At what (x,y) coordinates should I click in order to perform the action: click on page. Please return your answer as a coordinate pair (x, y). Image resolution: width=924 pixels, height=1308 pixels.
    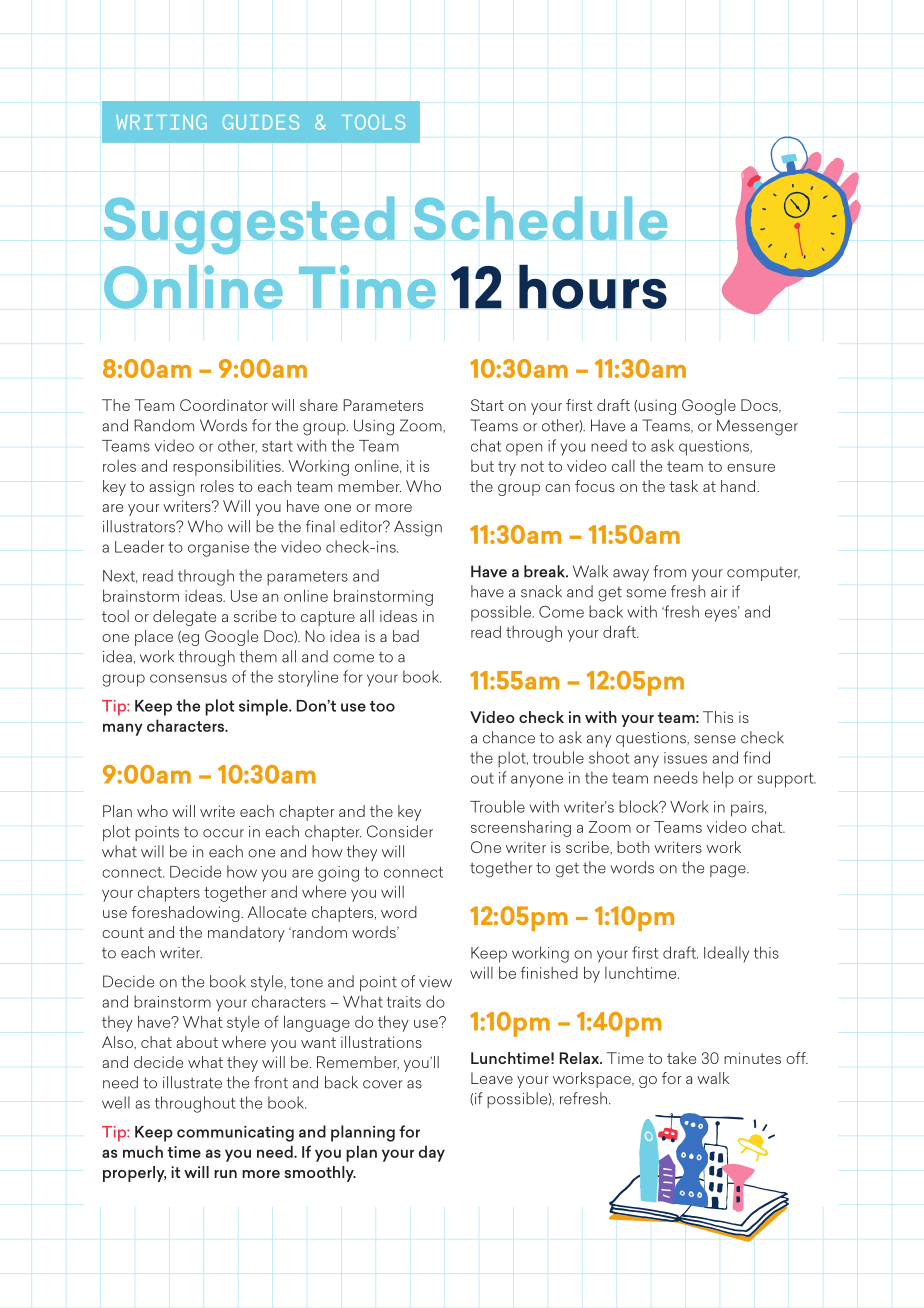
    Looking at the image, I should click on (729, 871).
